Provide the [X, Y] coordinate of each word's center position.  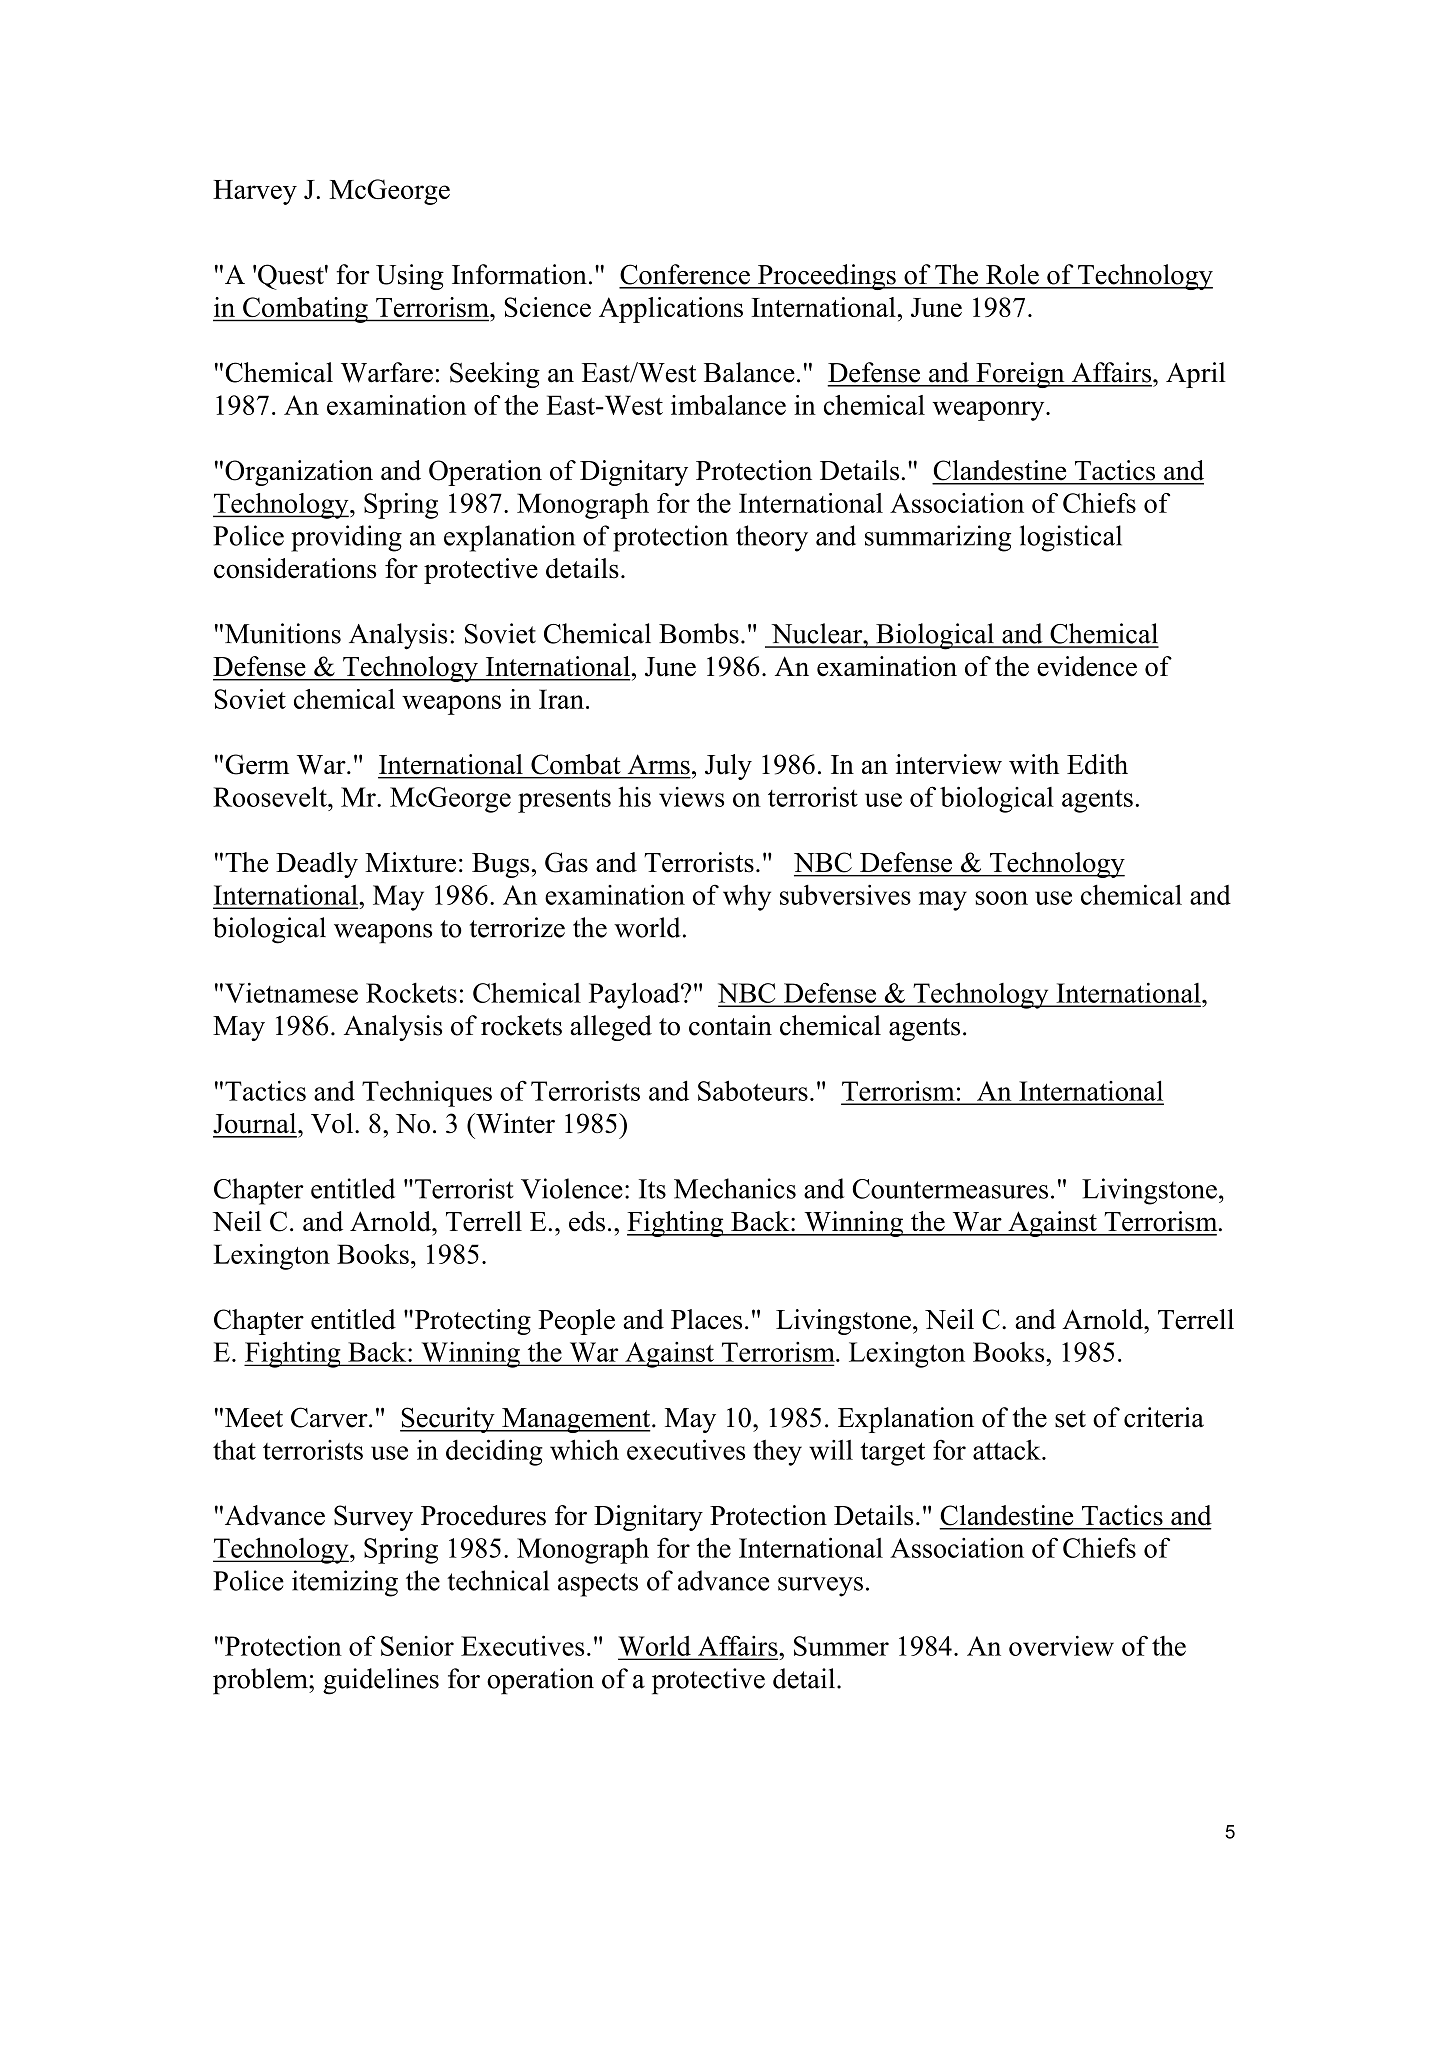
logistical [1071, 538]
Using [410, 277]
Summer [841, 1646]
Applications [671, 310]
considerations [295, 568]
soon [1001, 898]
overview [1061, 1645]
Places [706, 1319]
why [747, 897]
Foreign [1020, 375]
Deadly [317, 865]
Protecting [471, 1322]
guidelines [381, 1681]
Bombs [699, 633]
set [1070, 1419]
